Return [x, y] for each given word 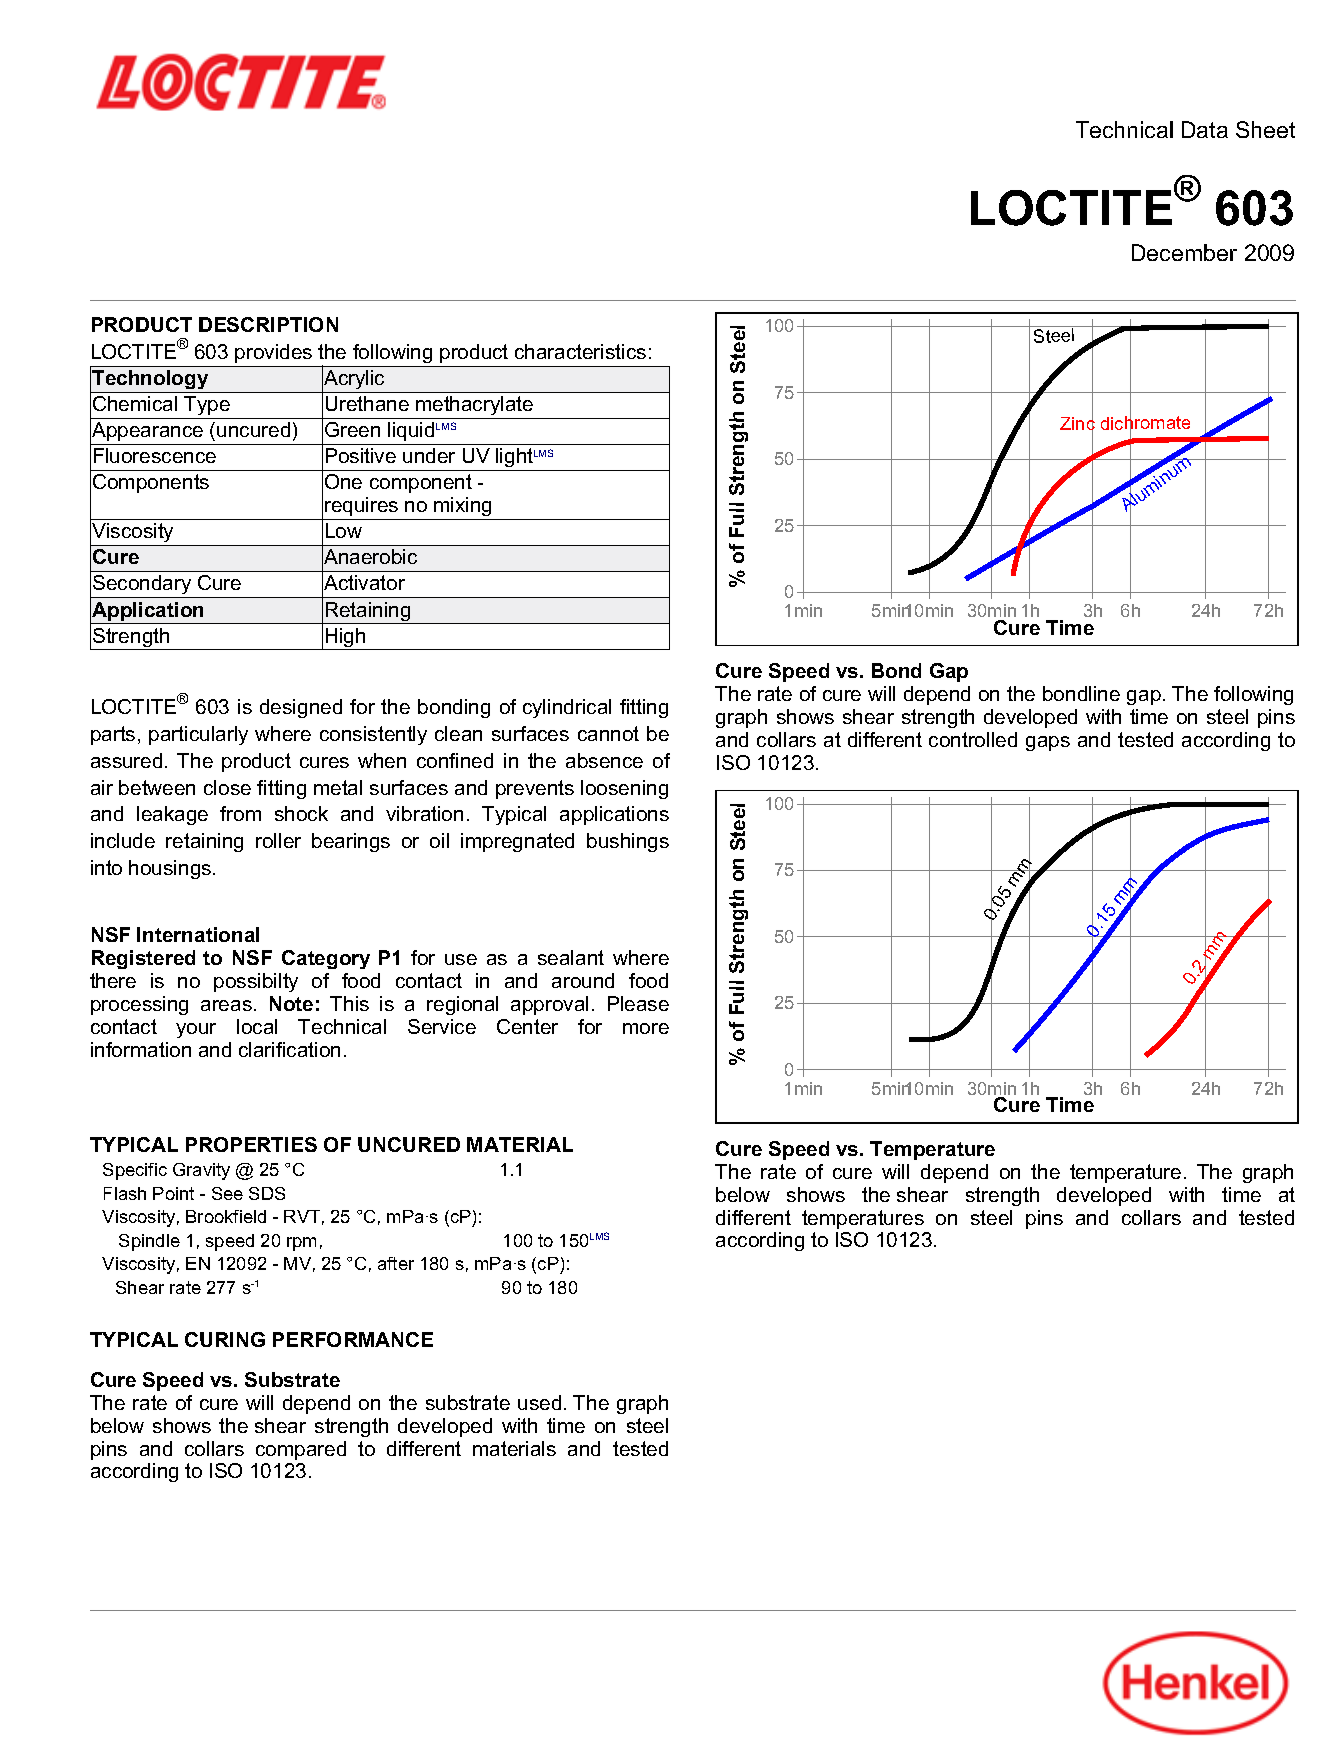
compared [301, 1450]
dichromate [1145, 423]
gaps [1048, 743]
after [396, 1263]
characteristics [580, 351]
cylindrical [567, 708]
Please [638, 1003]
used [539, 1402]
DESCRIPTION [268, 324]
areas [226, 1005]
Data [1205, 129]
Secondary [142, 586]
